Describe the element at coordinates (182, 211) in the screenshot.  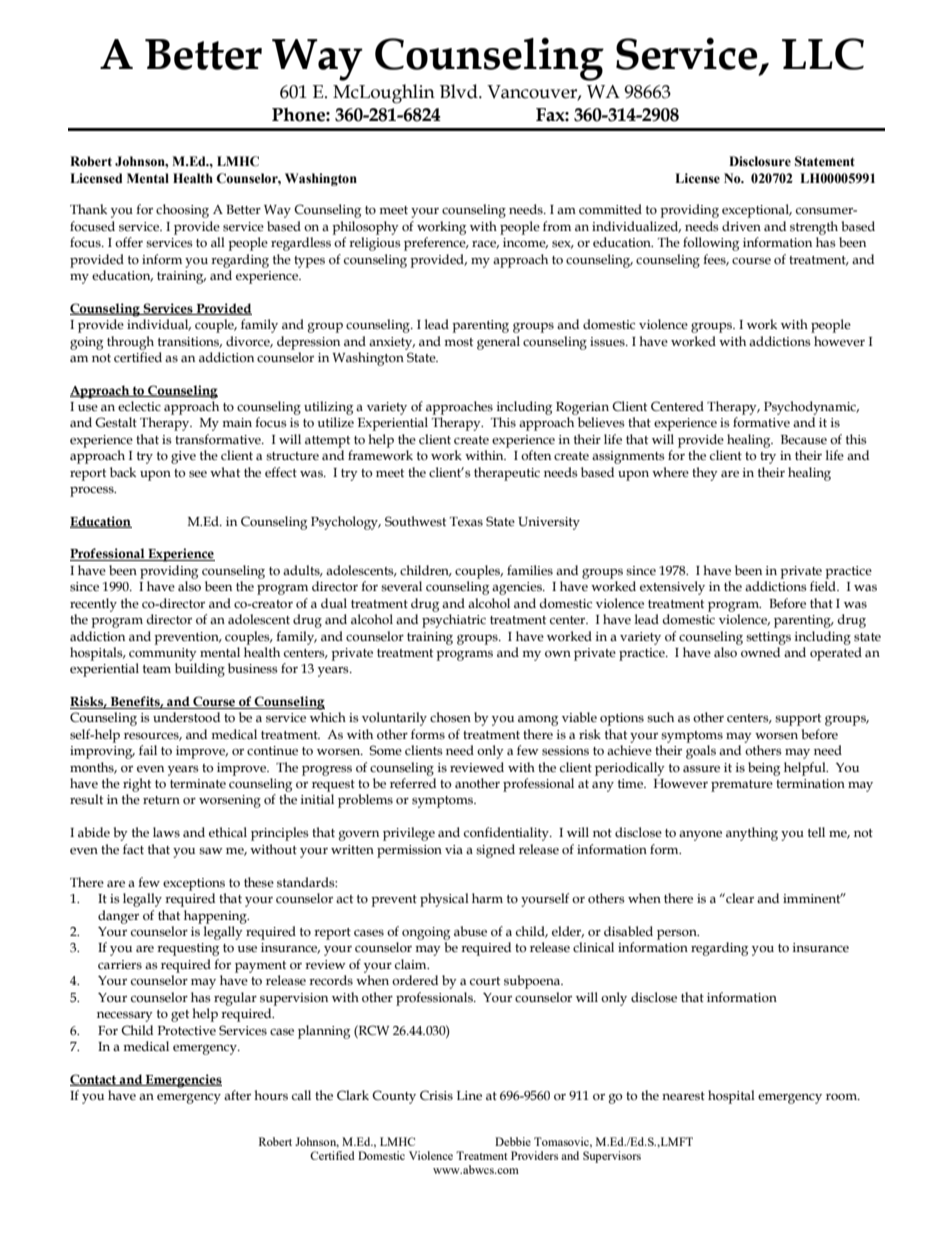
I see `choosing` at that location.
